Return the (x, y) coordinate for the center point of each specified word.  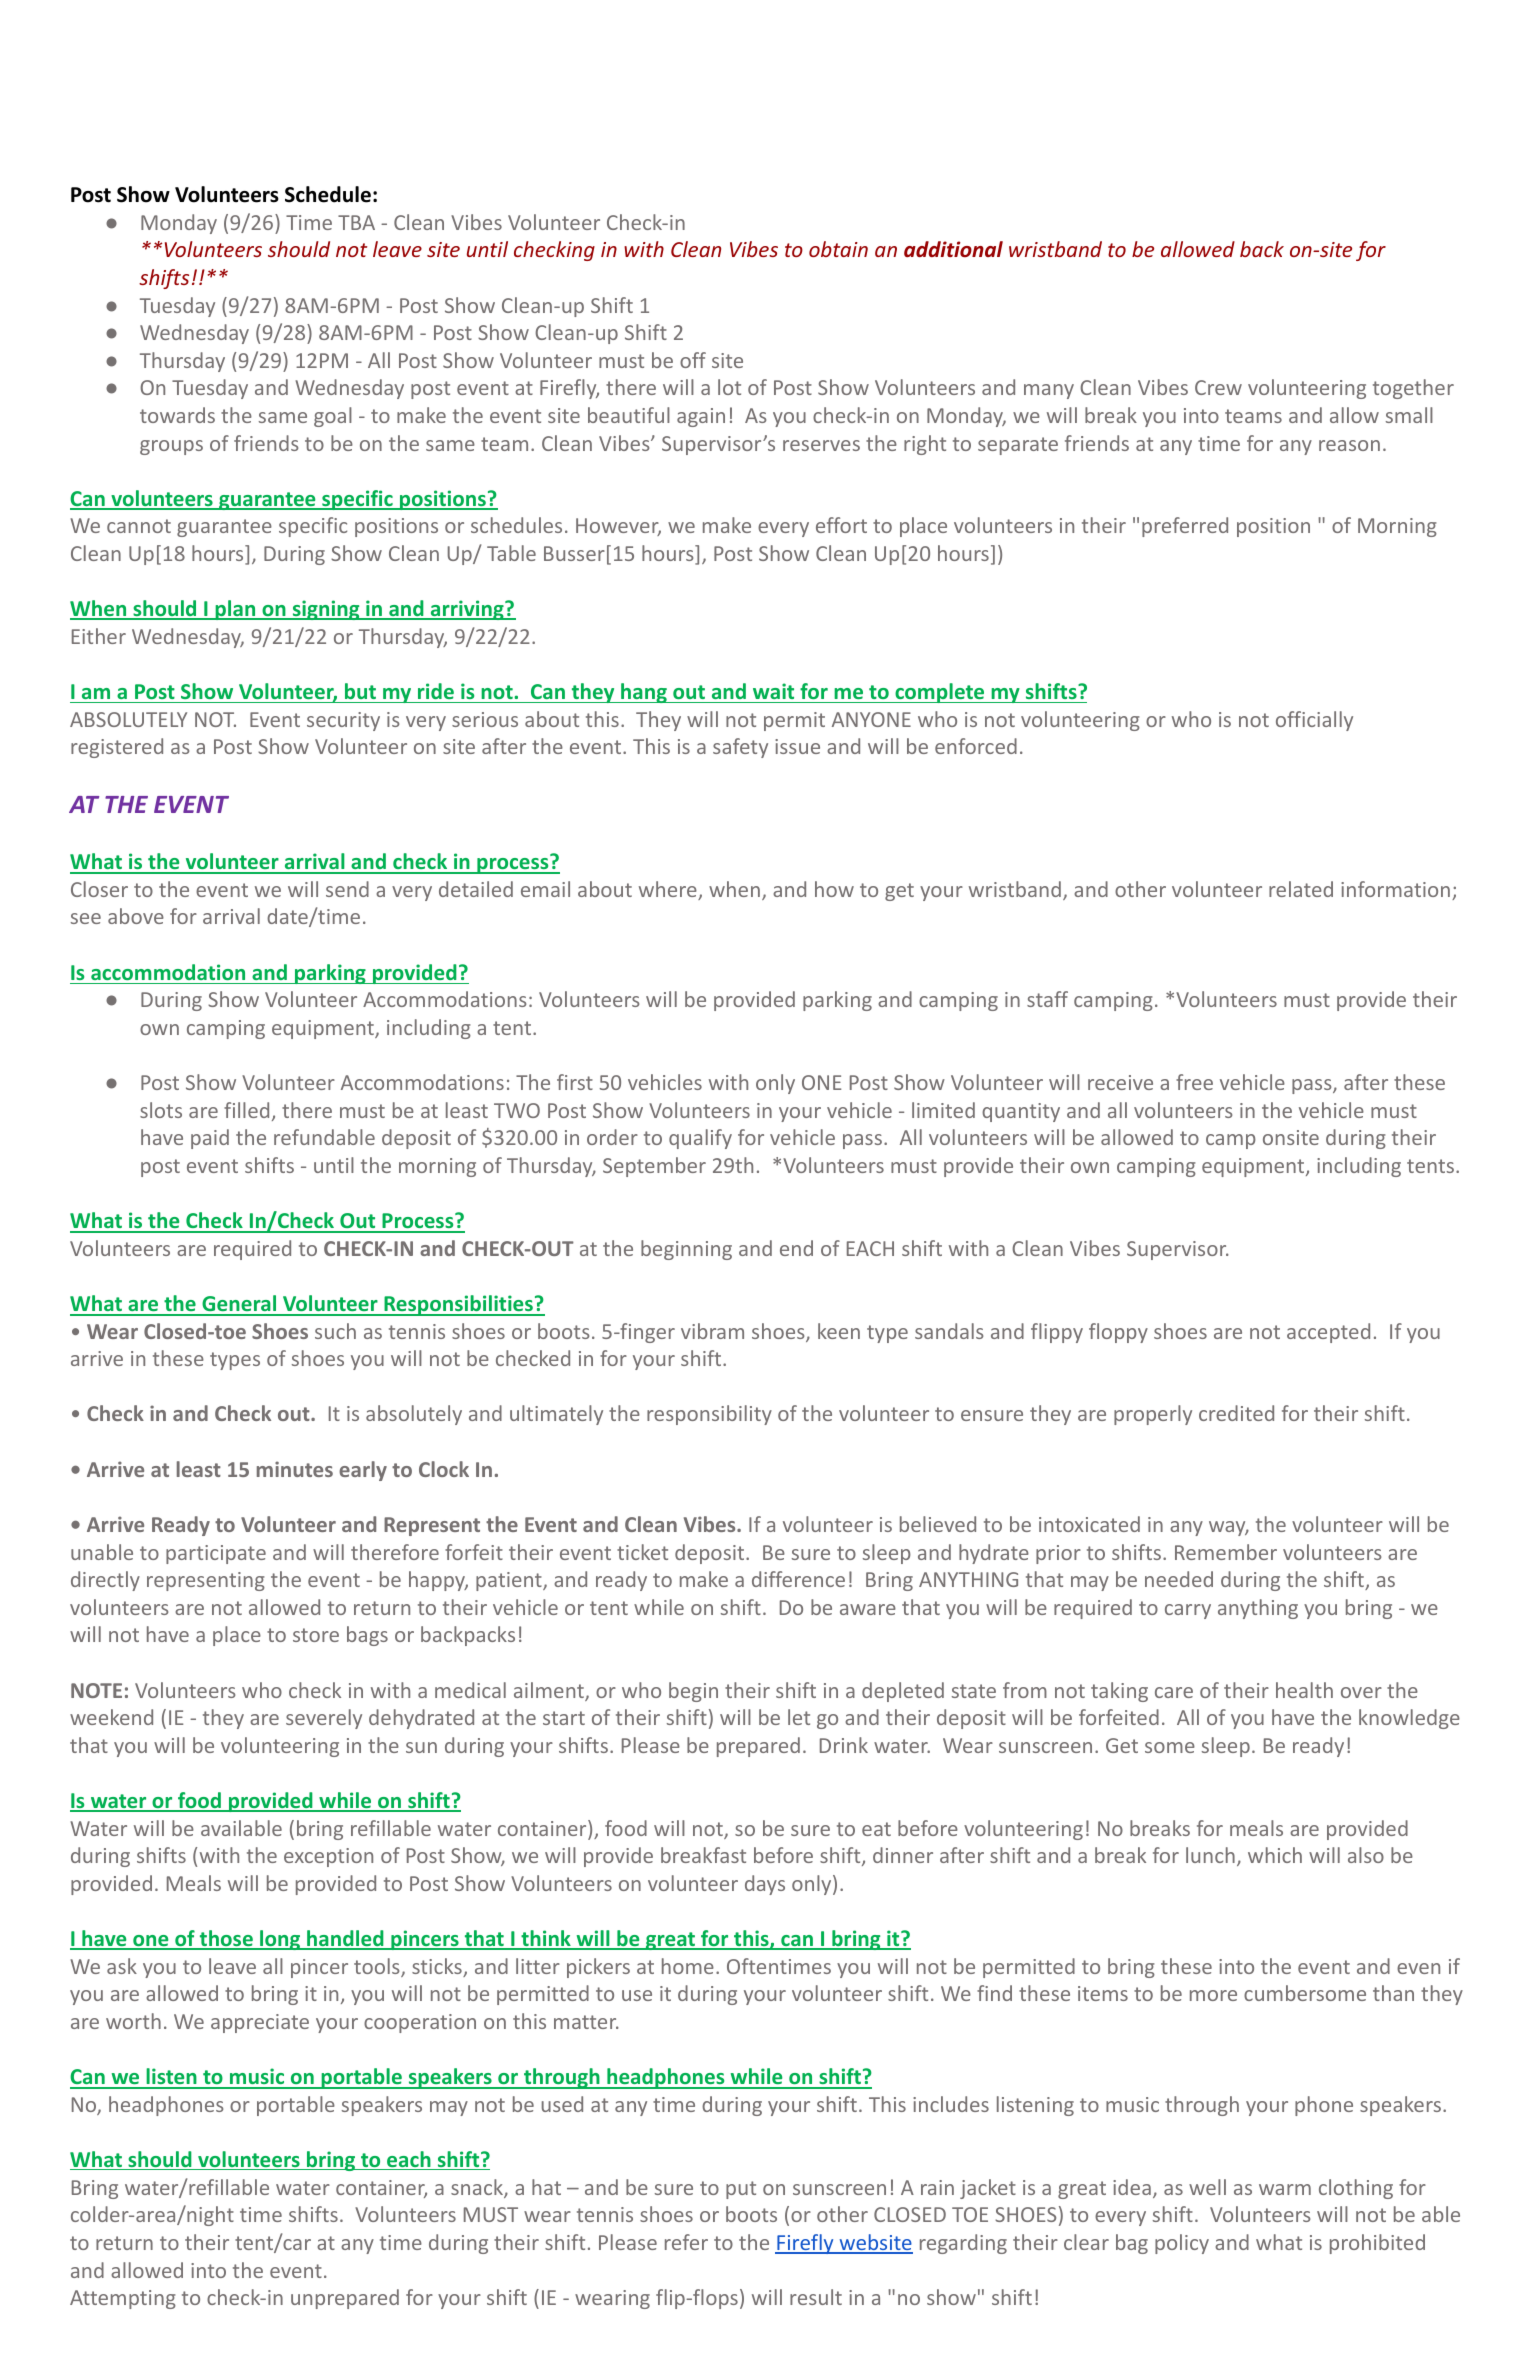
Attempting (123, 2299)
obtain (838, 249)
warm (1285, 2189)
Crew (1218, 387)
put (741, 2190)
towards (177, 415)
